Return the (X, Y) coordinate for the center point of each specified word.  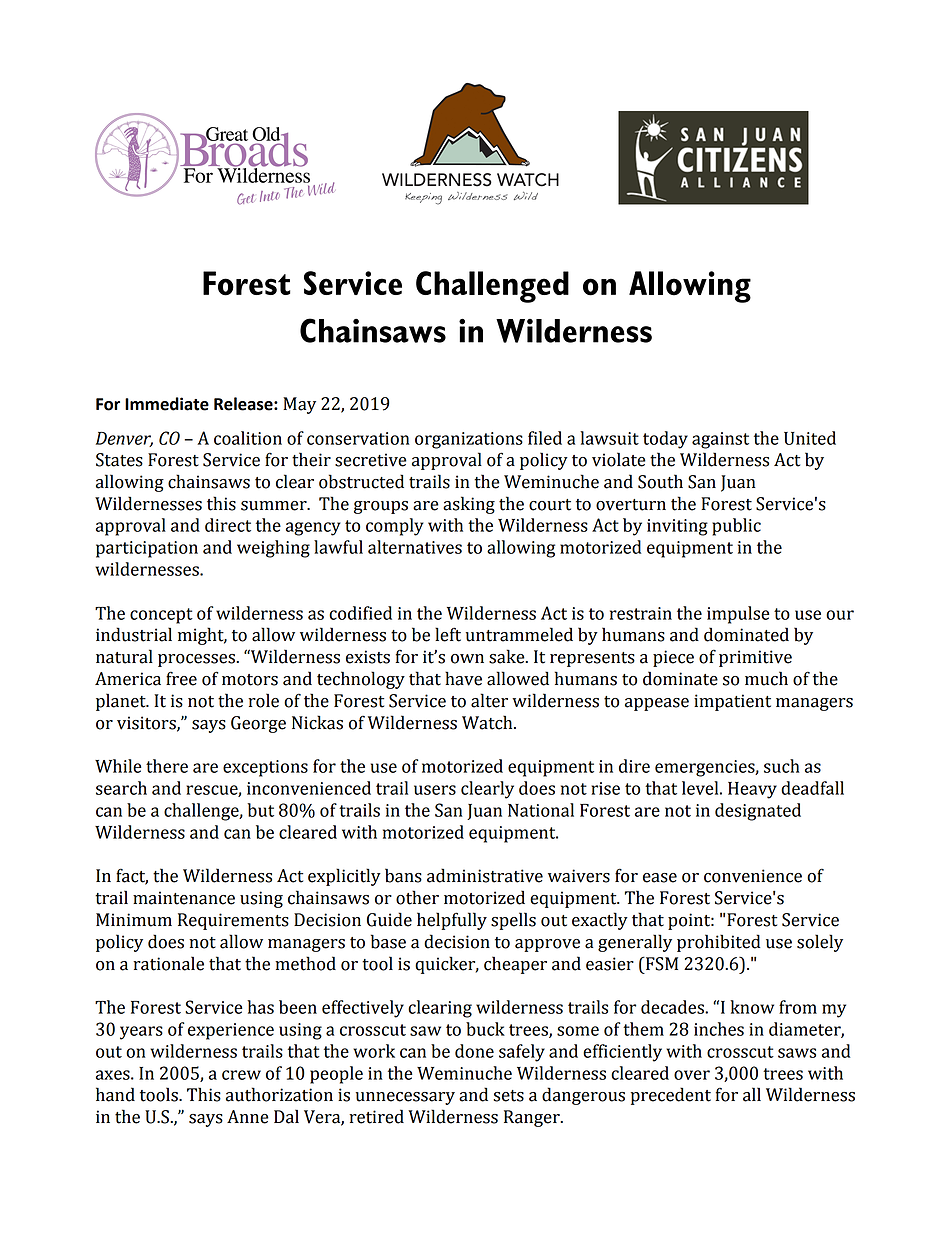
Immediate (167, 404)
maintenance (184, 898)
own (467, 659)
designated (758, 812)
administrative (485, 875)
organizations (469, 440)
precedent (671, 1096)
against (720, 440)
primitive (755, 658)
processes (197, 660)
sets (508, 1096)
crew (241, 1075)
